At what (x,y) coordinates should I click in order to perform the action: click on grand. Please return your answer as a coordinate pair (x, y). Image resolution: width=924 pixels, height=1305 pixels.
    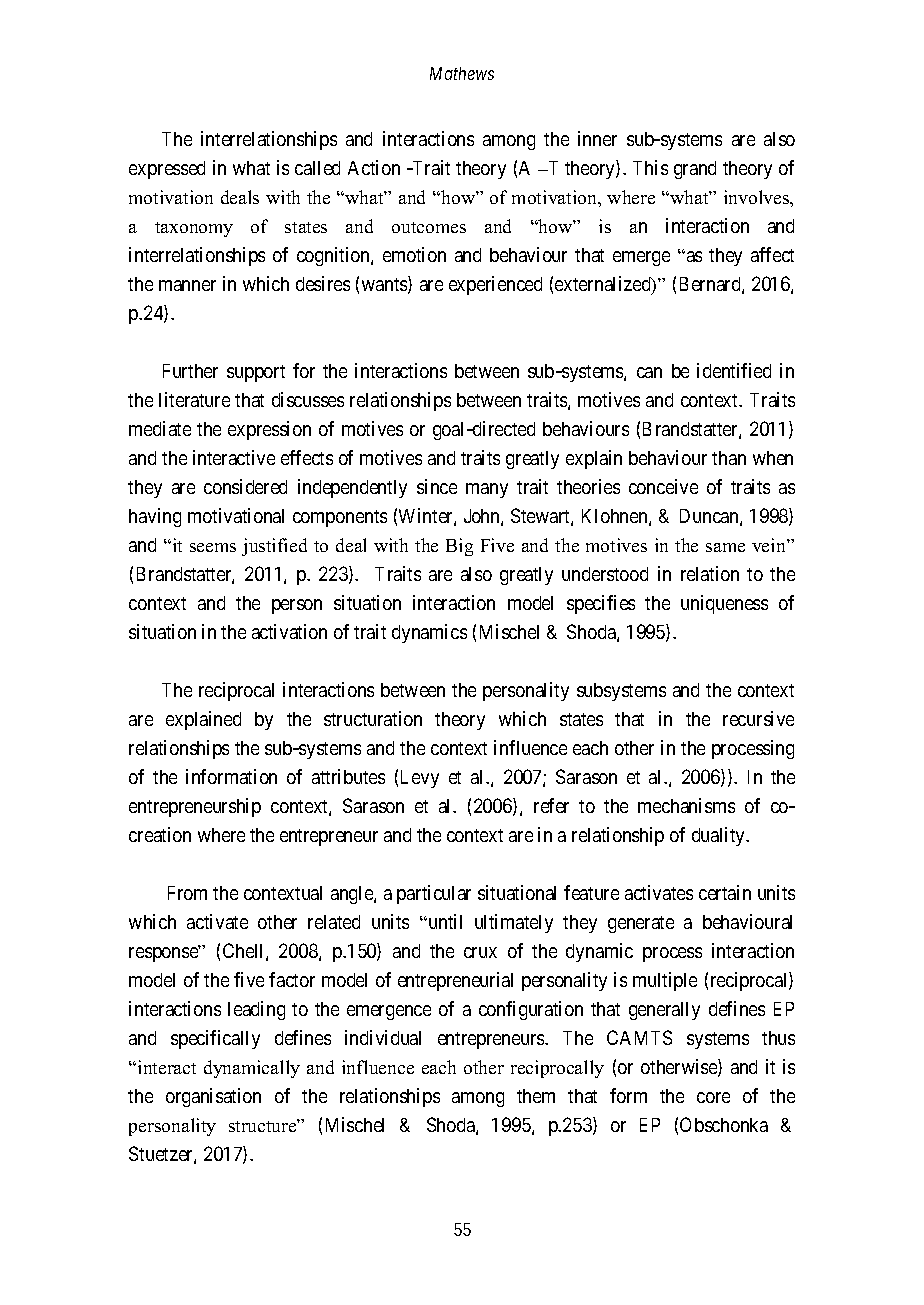
    Looking at the image, I should click on (695, 170).
